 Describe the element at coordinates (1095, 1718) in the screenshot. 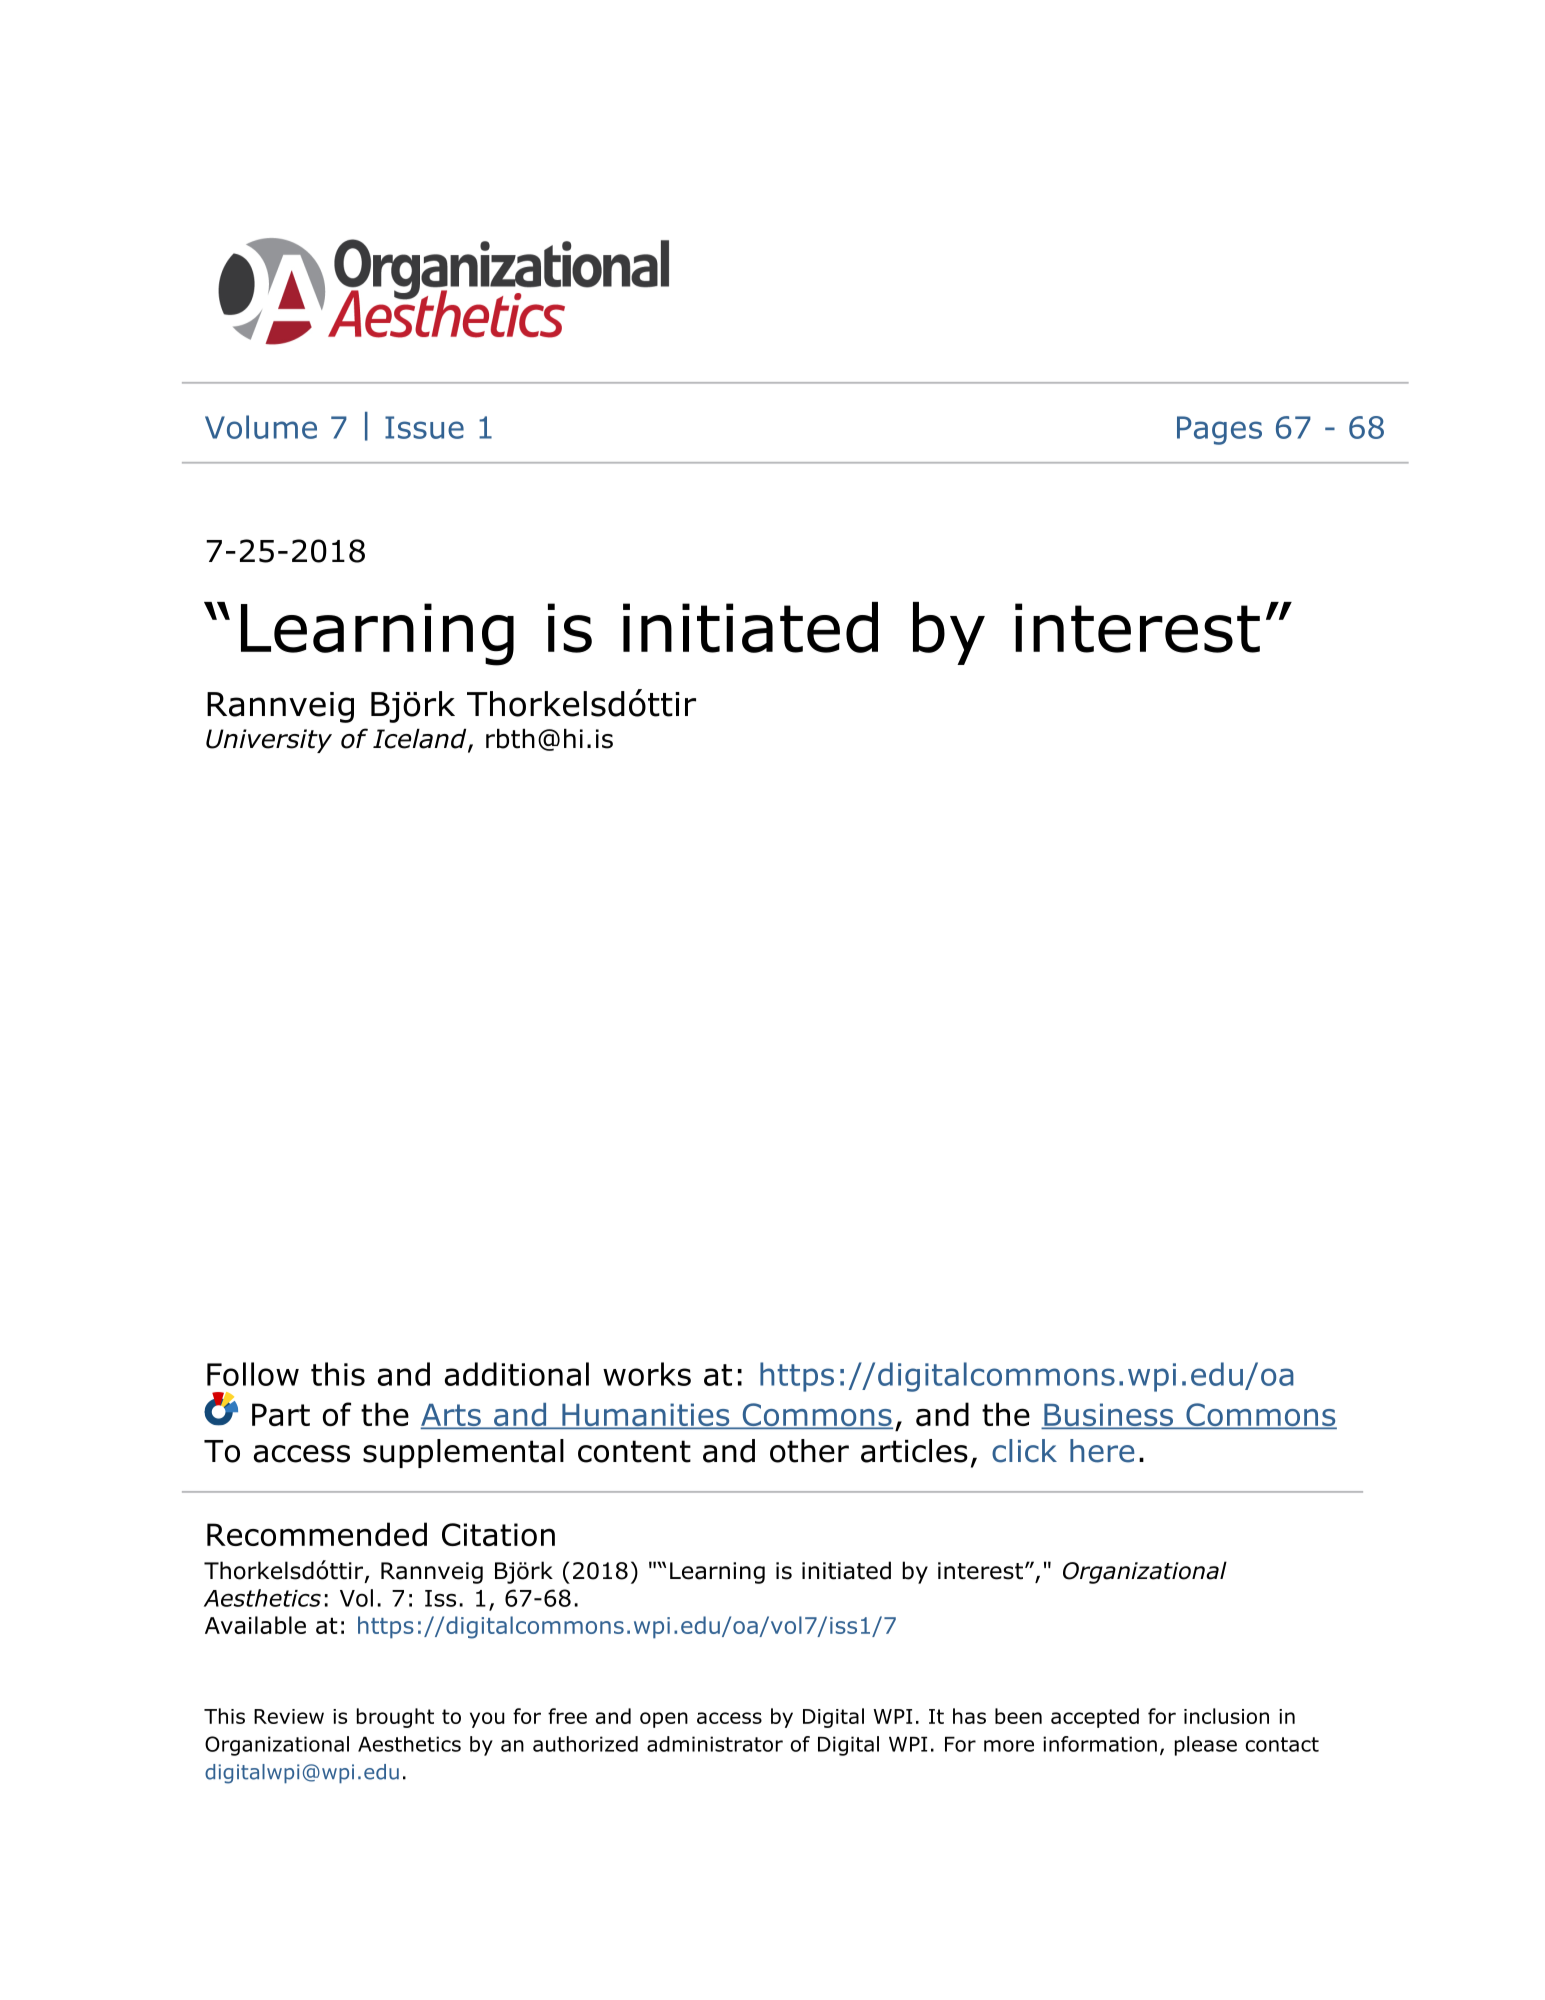

I see `accepted` at that location.
